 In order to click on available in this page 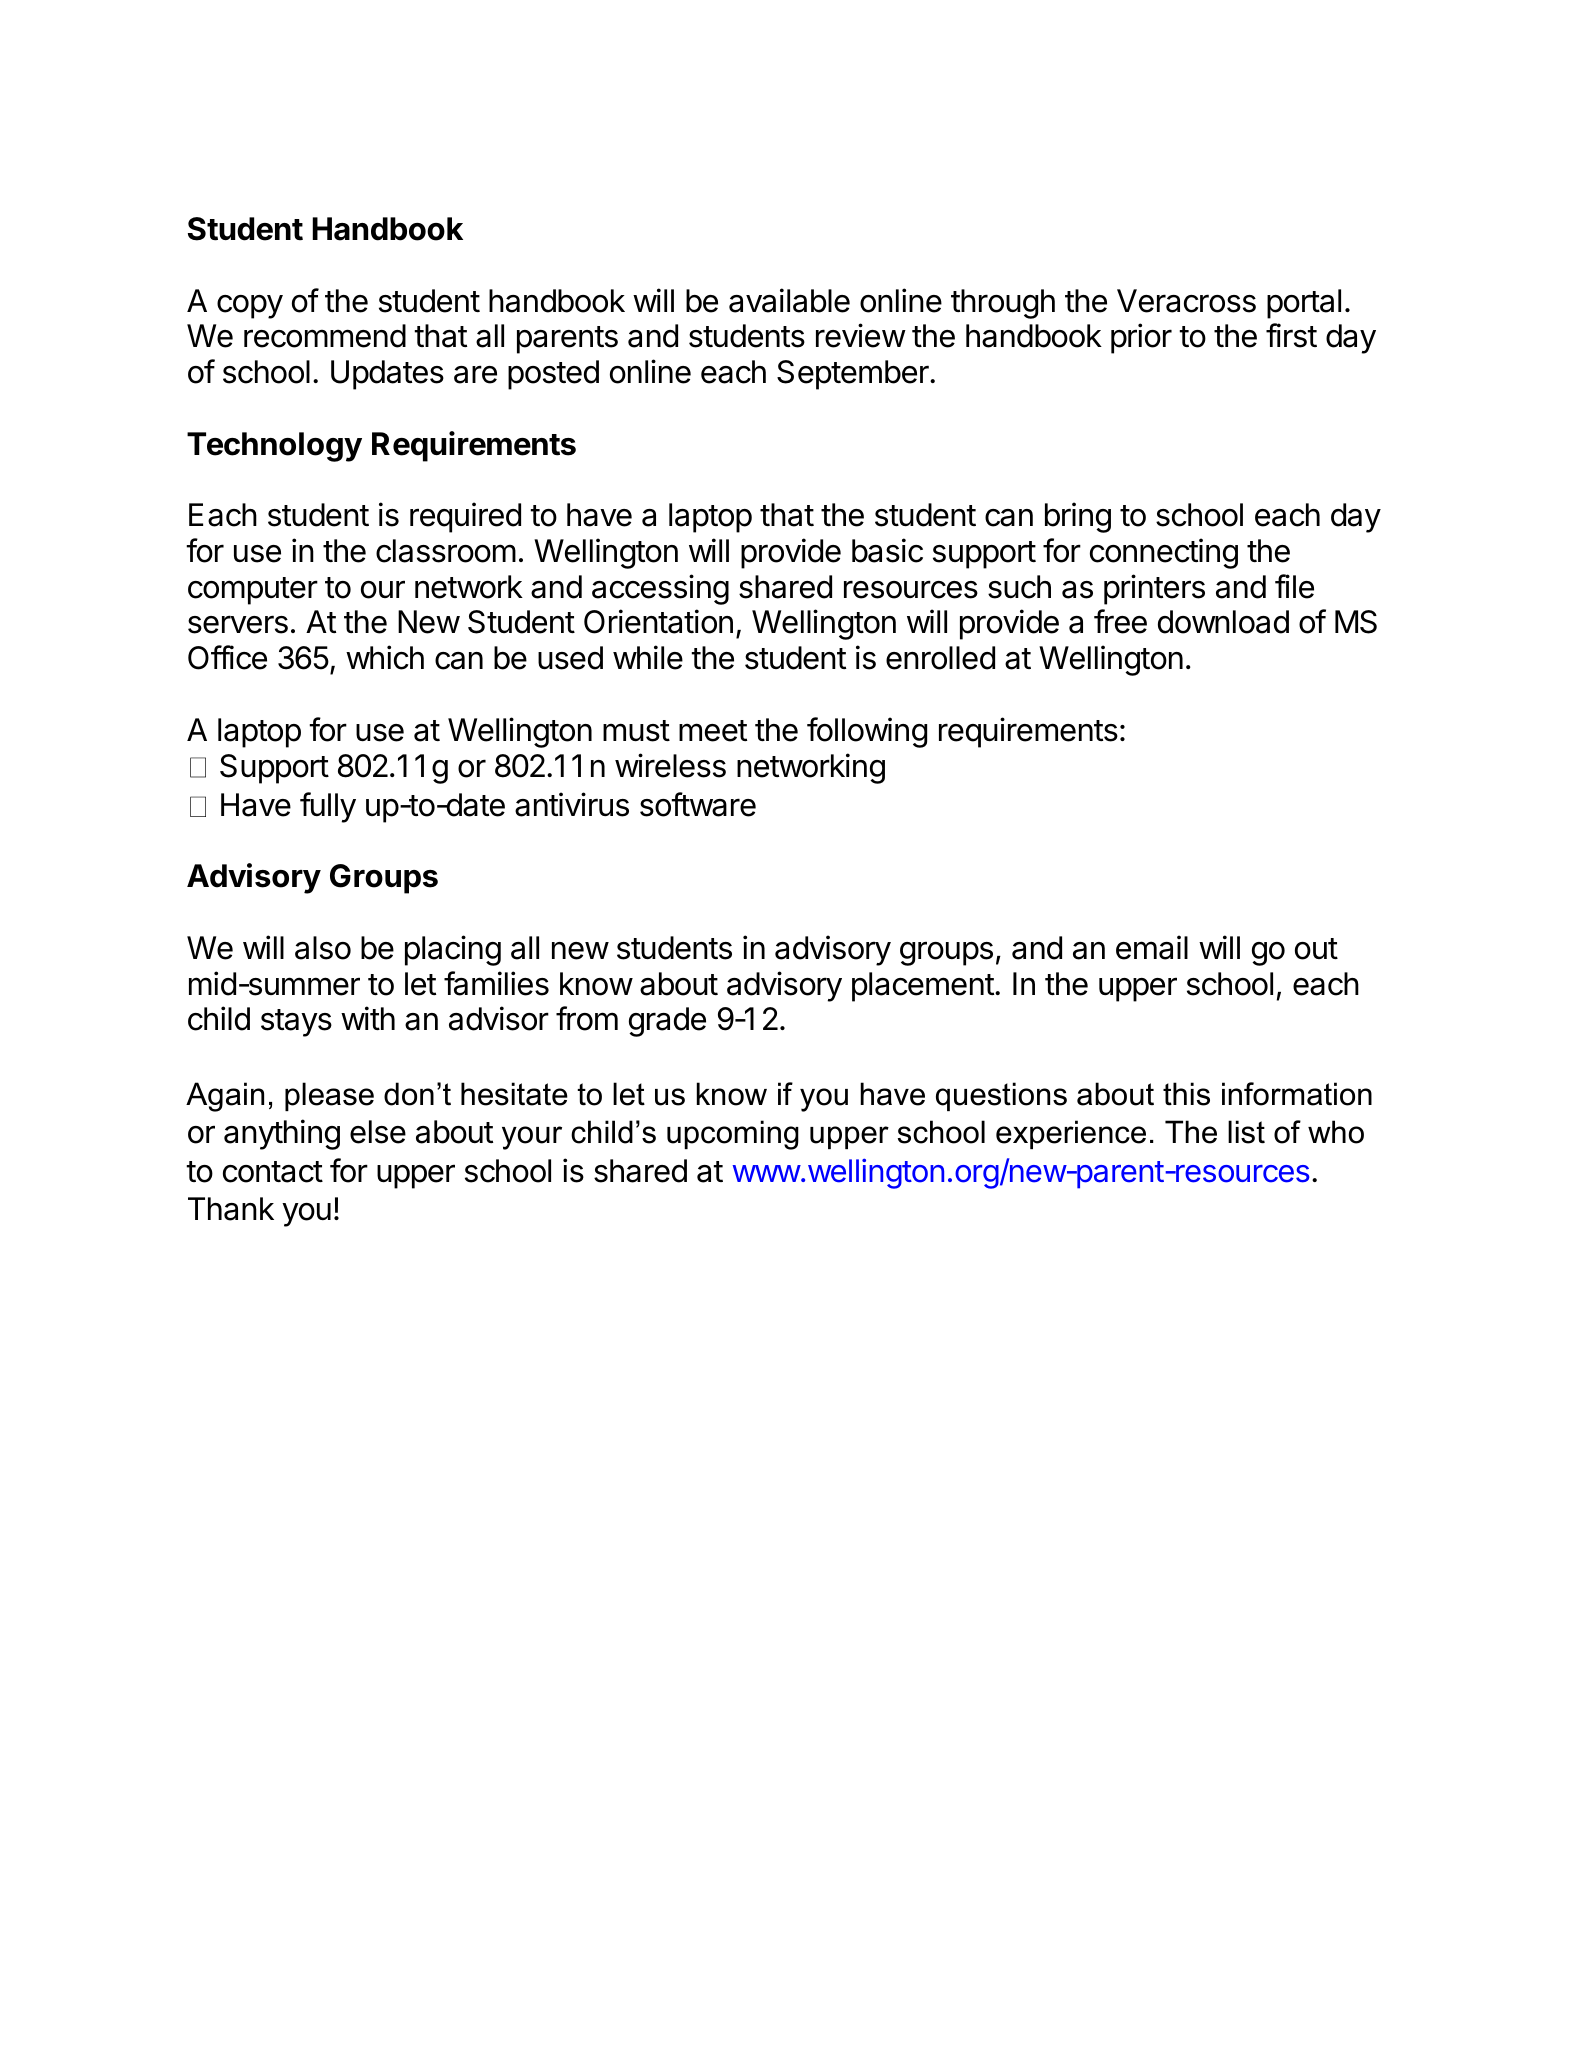, I will do `click(789, 300)`.
